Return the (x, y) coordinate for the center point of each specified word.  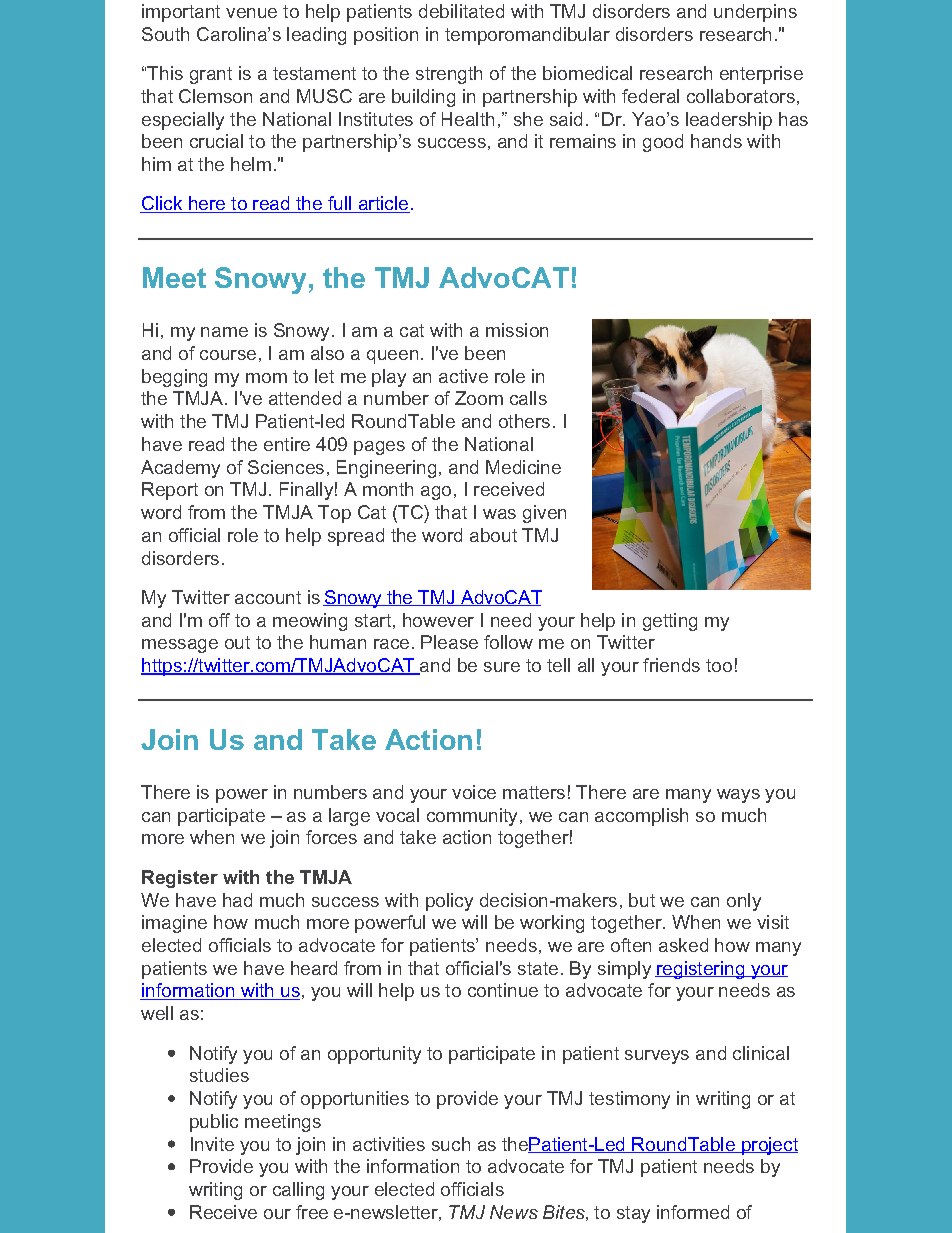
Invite (212, 1144)
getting (670, 622)
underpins (755, 13)
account (268, 597)
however (438, 620)
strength (449, 75)
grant (211, 75)
